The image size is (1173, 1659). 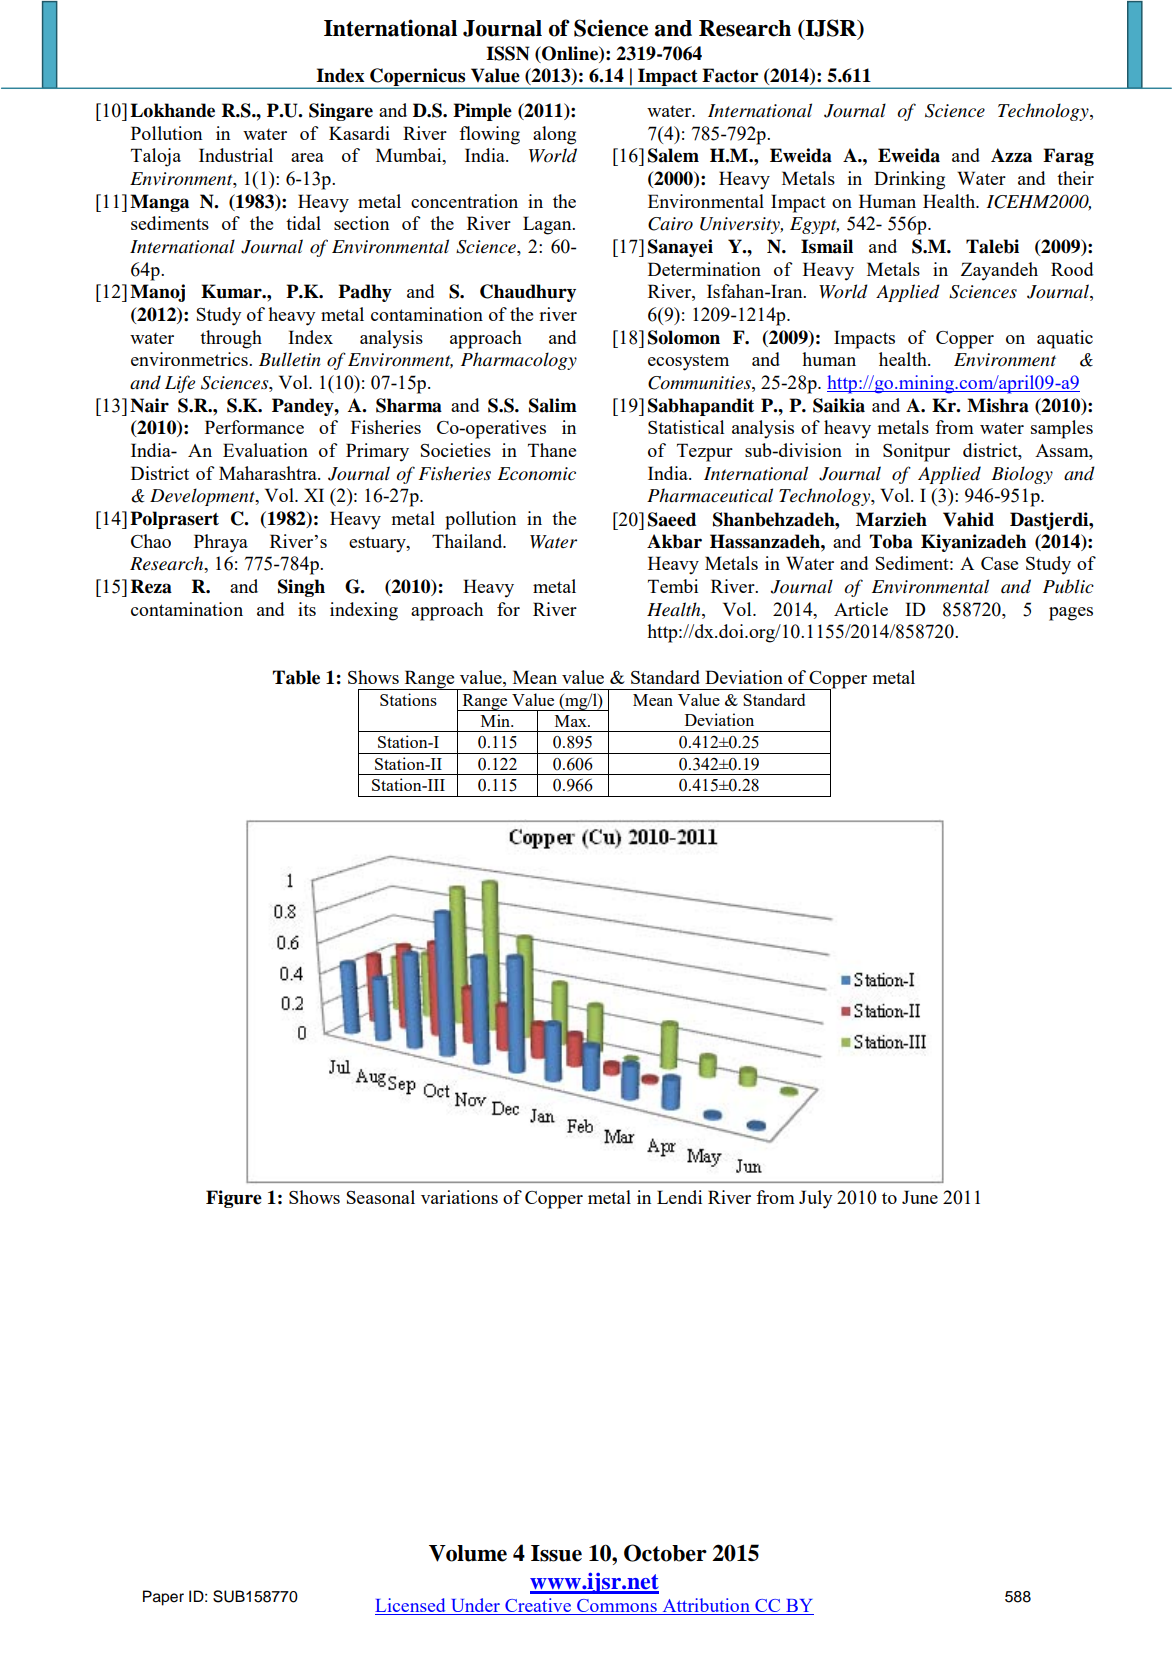 I want to click on Drinking, so click(x=909, y=180).
